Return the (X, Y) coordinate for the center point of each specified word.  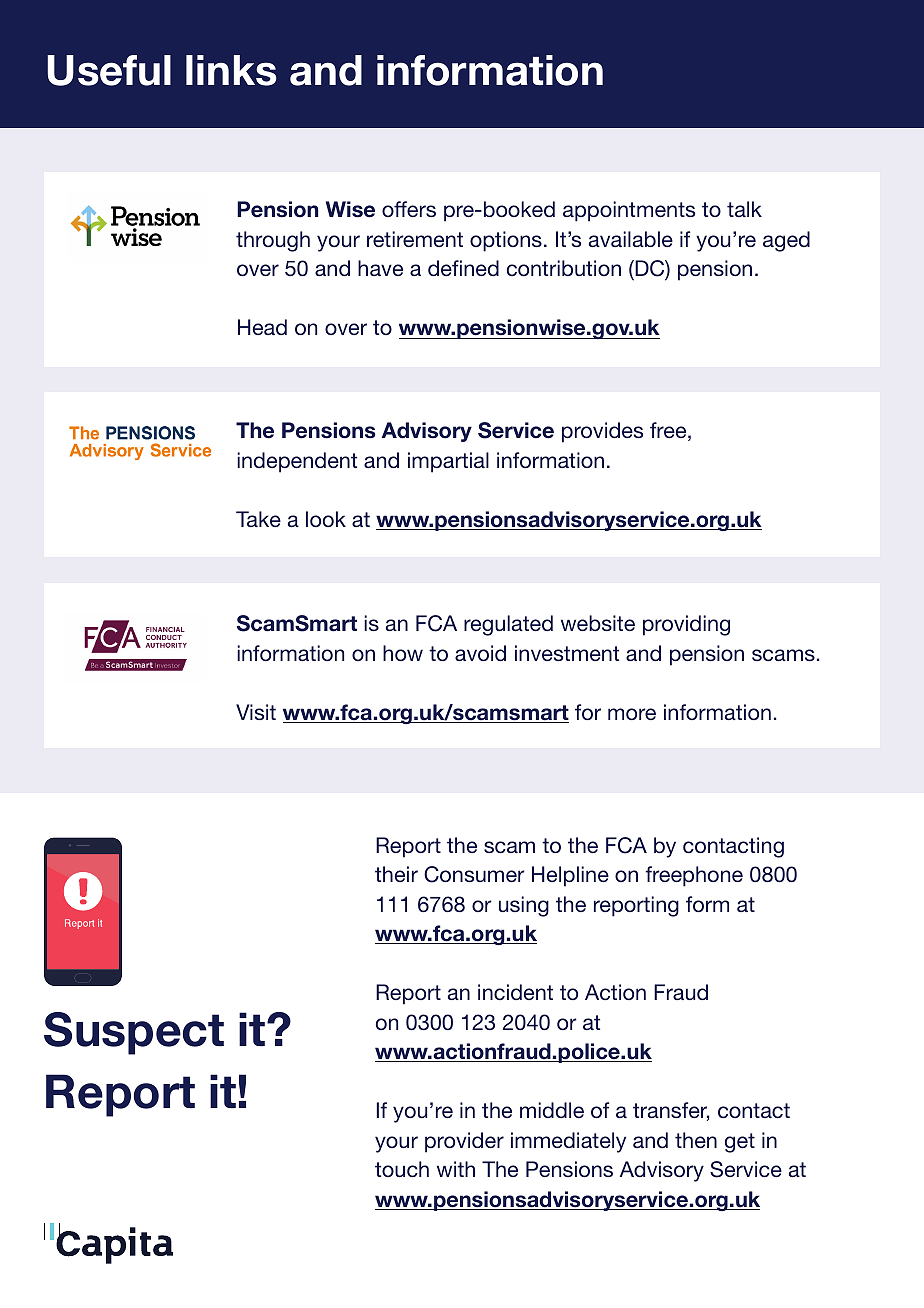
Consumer (474, 874)
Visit (256, 712)
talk (744, 209)
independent (297, 462)
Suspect (134, 1033)
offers (409, 209)
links (231, 70)
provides (602, 432)
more (632, 714)
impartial (448, 462)
